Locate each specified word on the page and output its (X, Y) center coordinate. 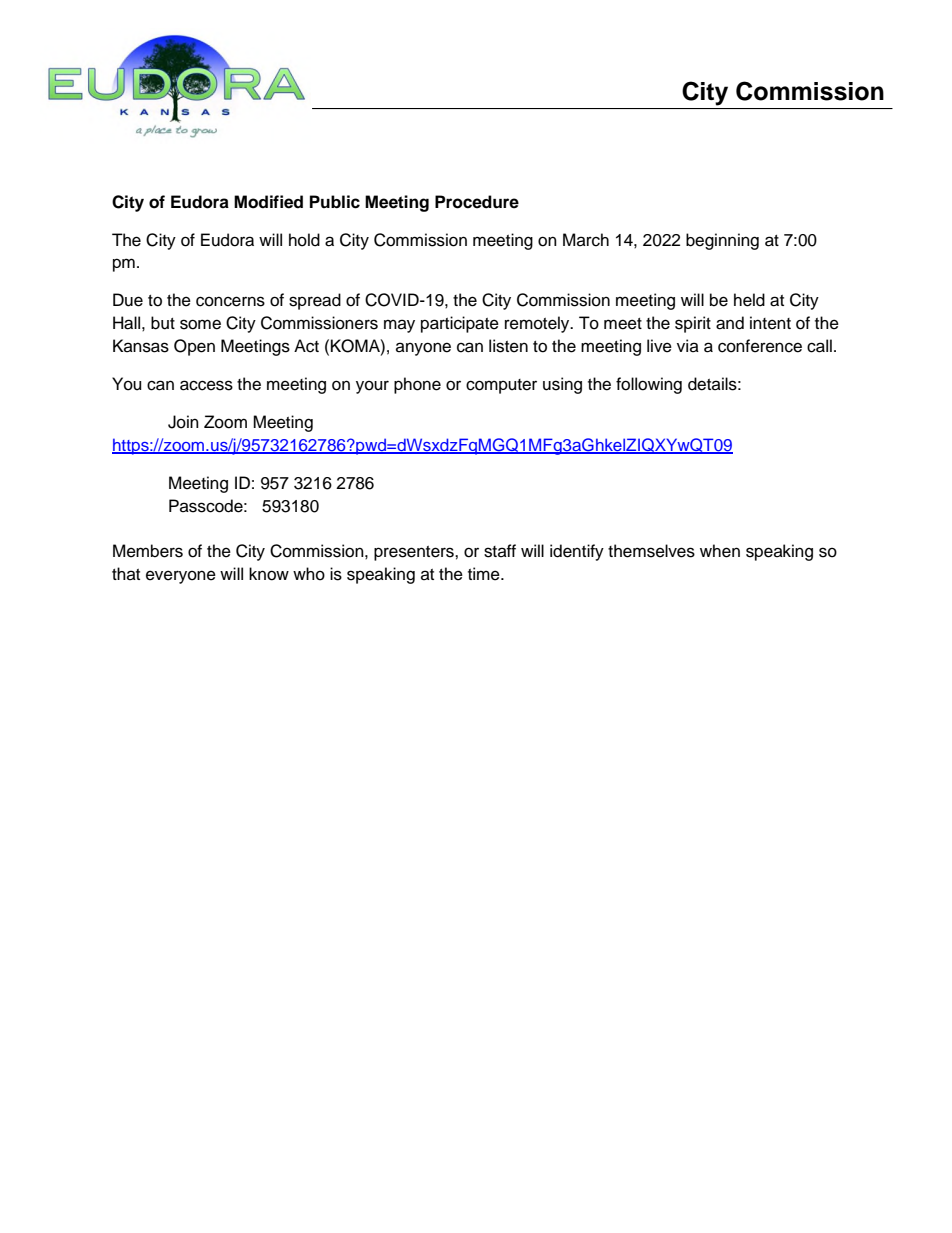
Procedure (477, 202)
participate (460, 324)
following (649, 385)
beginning (722, 241)
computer (501, 386)
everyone (181, 577)
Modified (268, 202)
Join (183, 422)
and (730, 323)
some (200, 324)
